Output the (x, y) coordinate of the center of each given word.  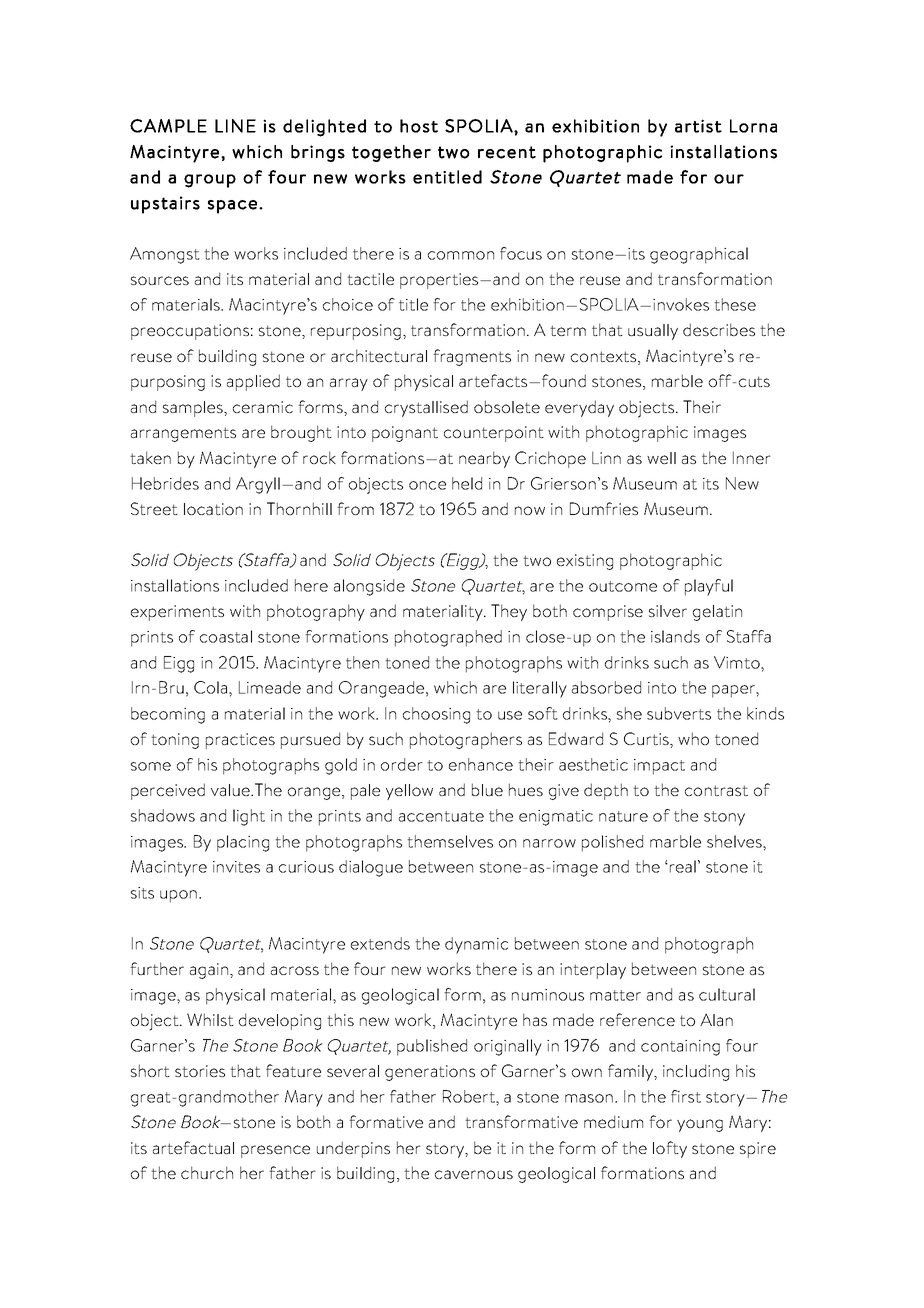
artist (698, 126)
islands (675, 636)
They (509, 612)
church (207, 1172)
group (210, 181)
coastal (226, 636)
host (419, 126)
